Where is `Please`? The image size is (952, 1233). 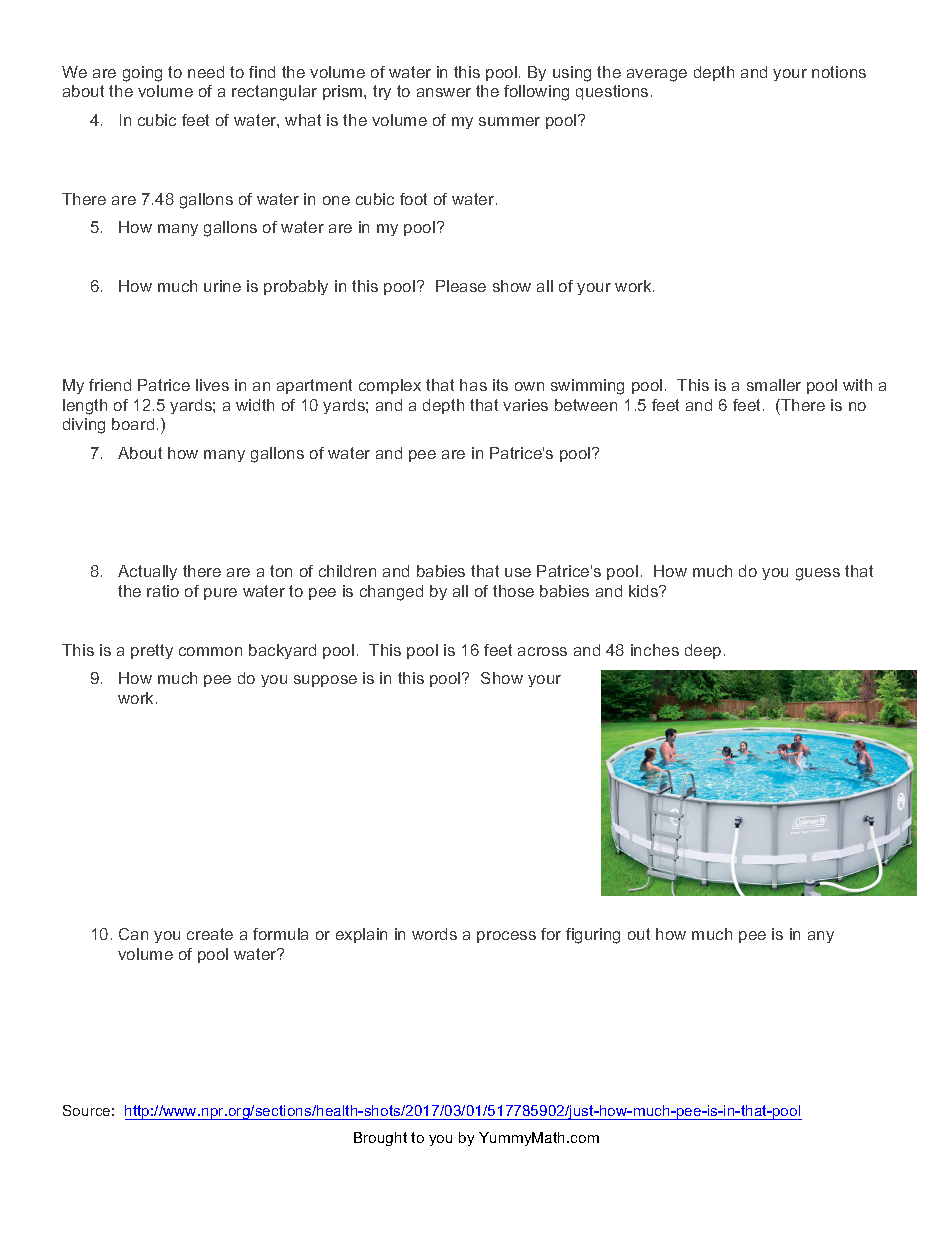
Please is located at coordinates (461, 286).
